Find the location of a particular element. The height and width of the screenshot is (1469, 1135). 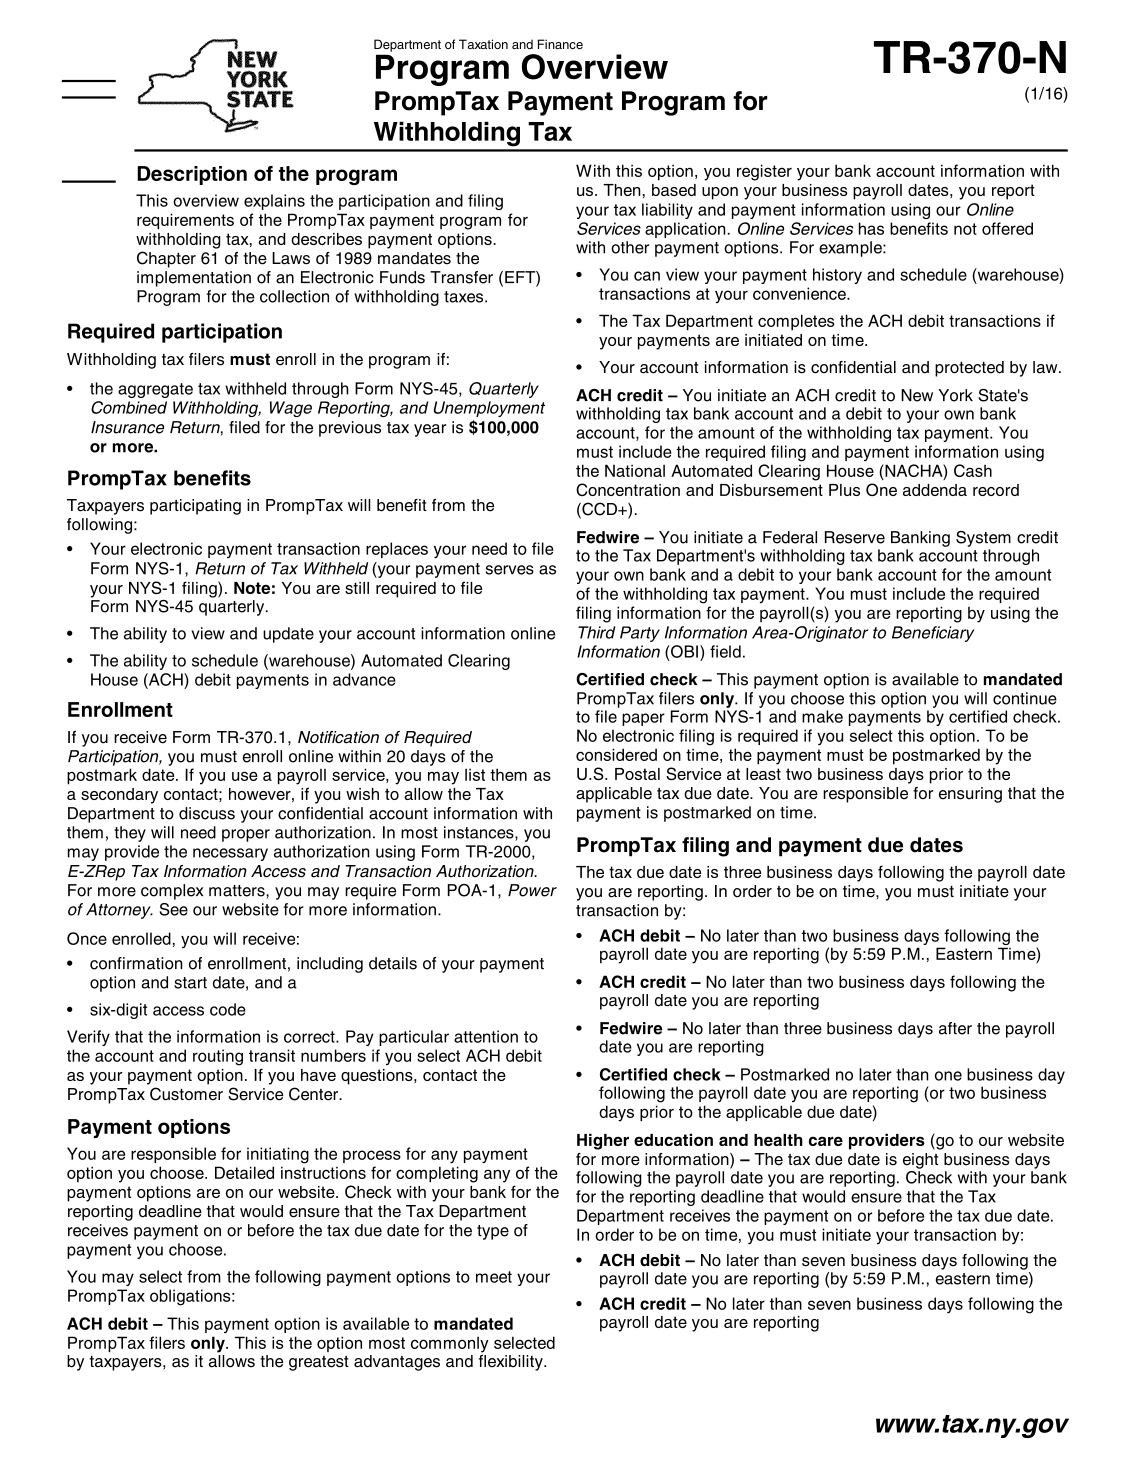

participating is located at coordinates (195, 507).
